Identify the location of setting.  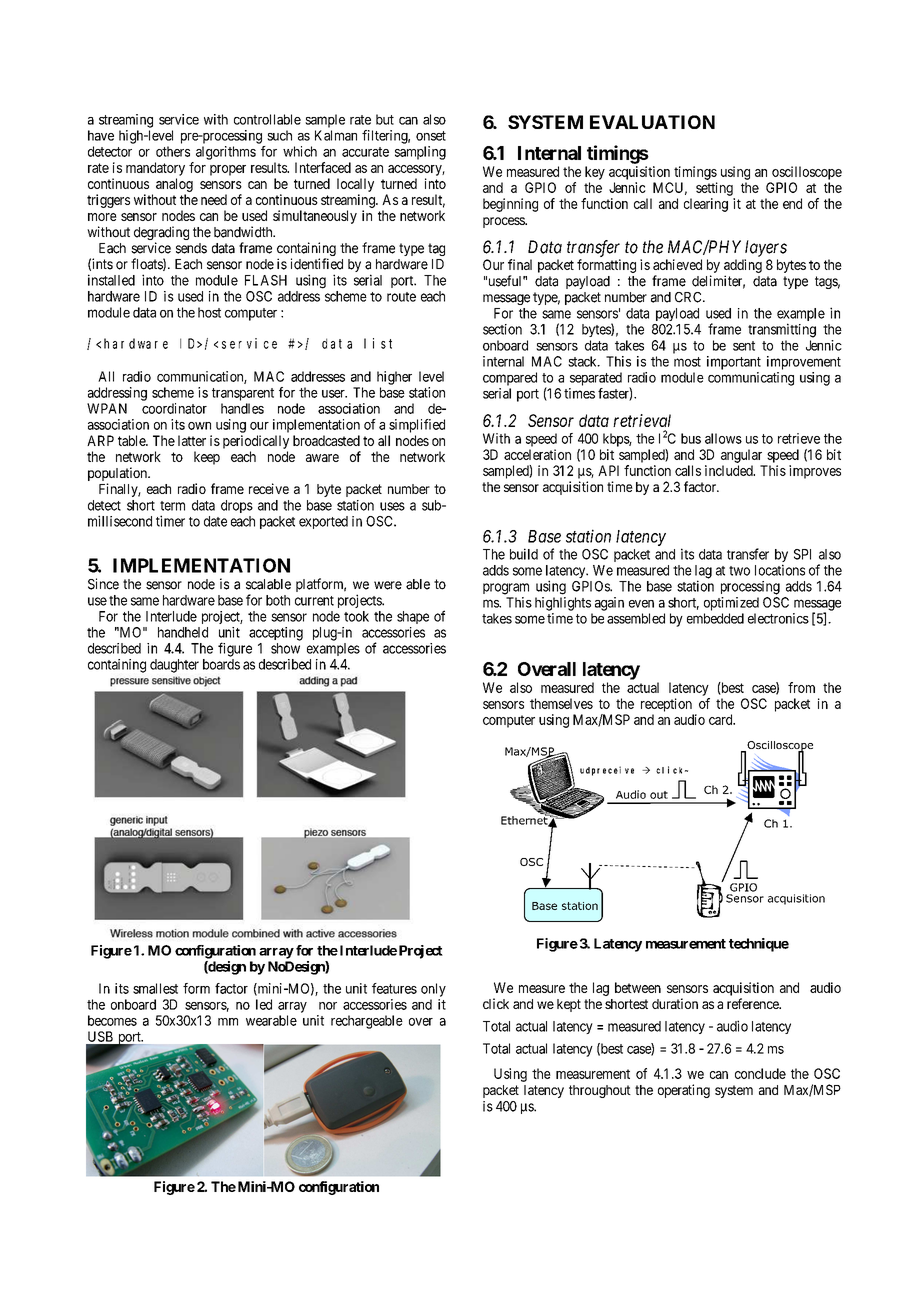
(714, 189).
